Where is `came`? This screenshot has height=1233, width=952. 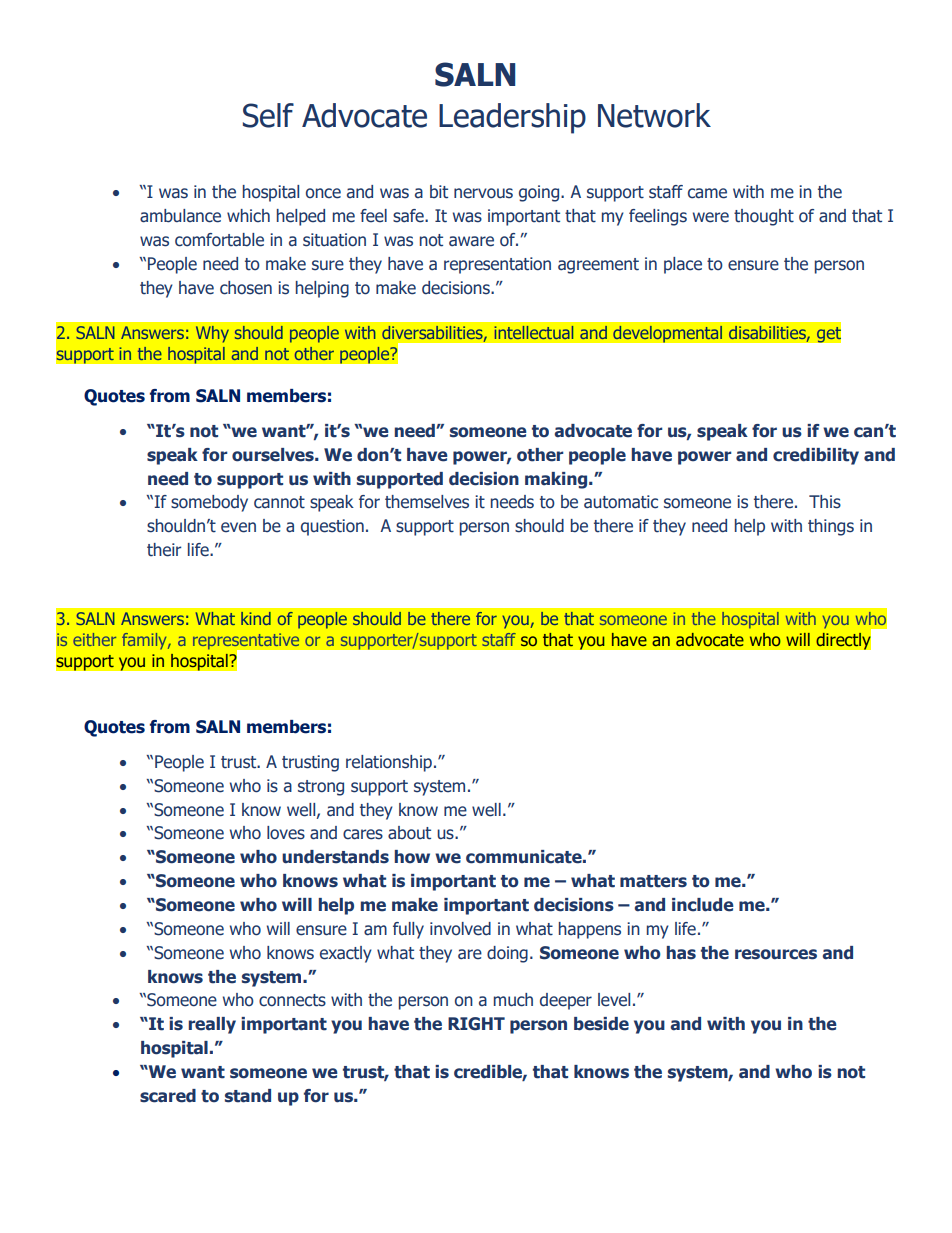
came is located at coordinates (707, 193).
